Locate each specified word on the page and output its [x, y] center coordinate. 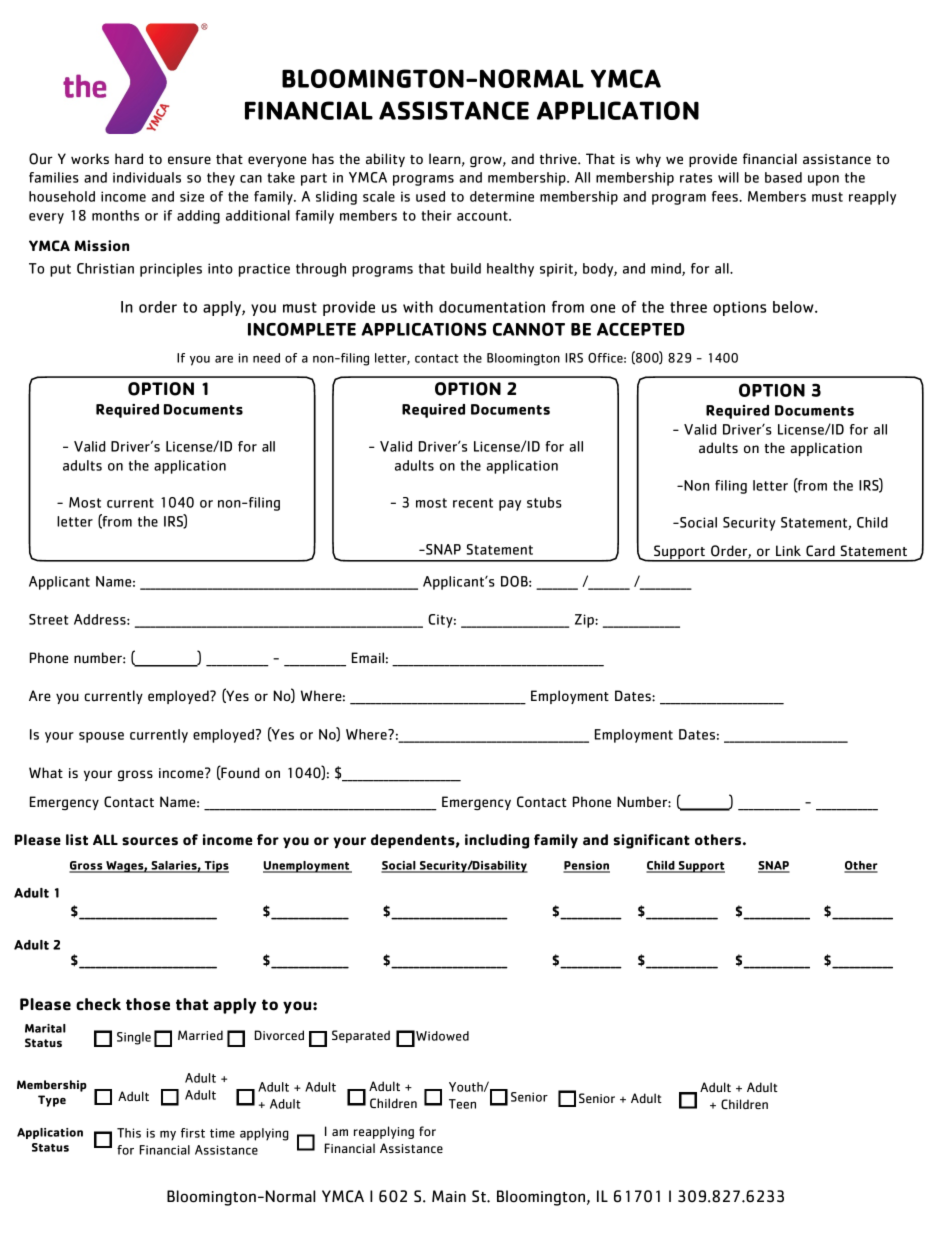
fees [726, 196]
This [129, 1133]
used [430, 196]
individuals [147, 177]
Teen [462, 1104]
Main [449, 1196]
